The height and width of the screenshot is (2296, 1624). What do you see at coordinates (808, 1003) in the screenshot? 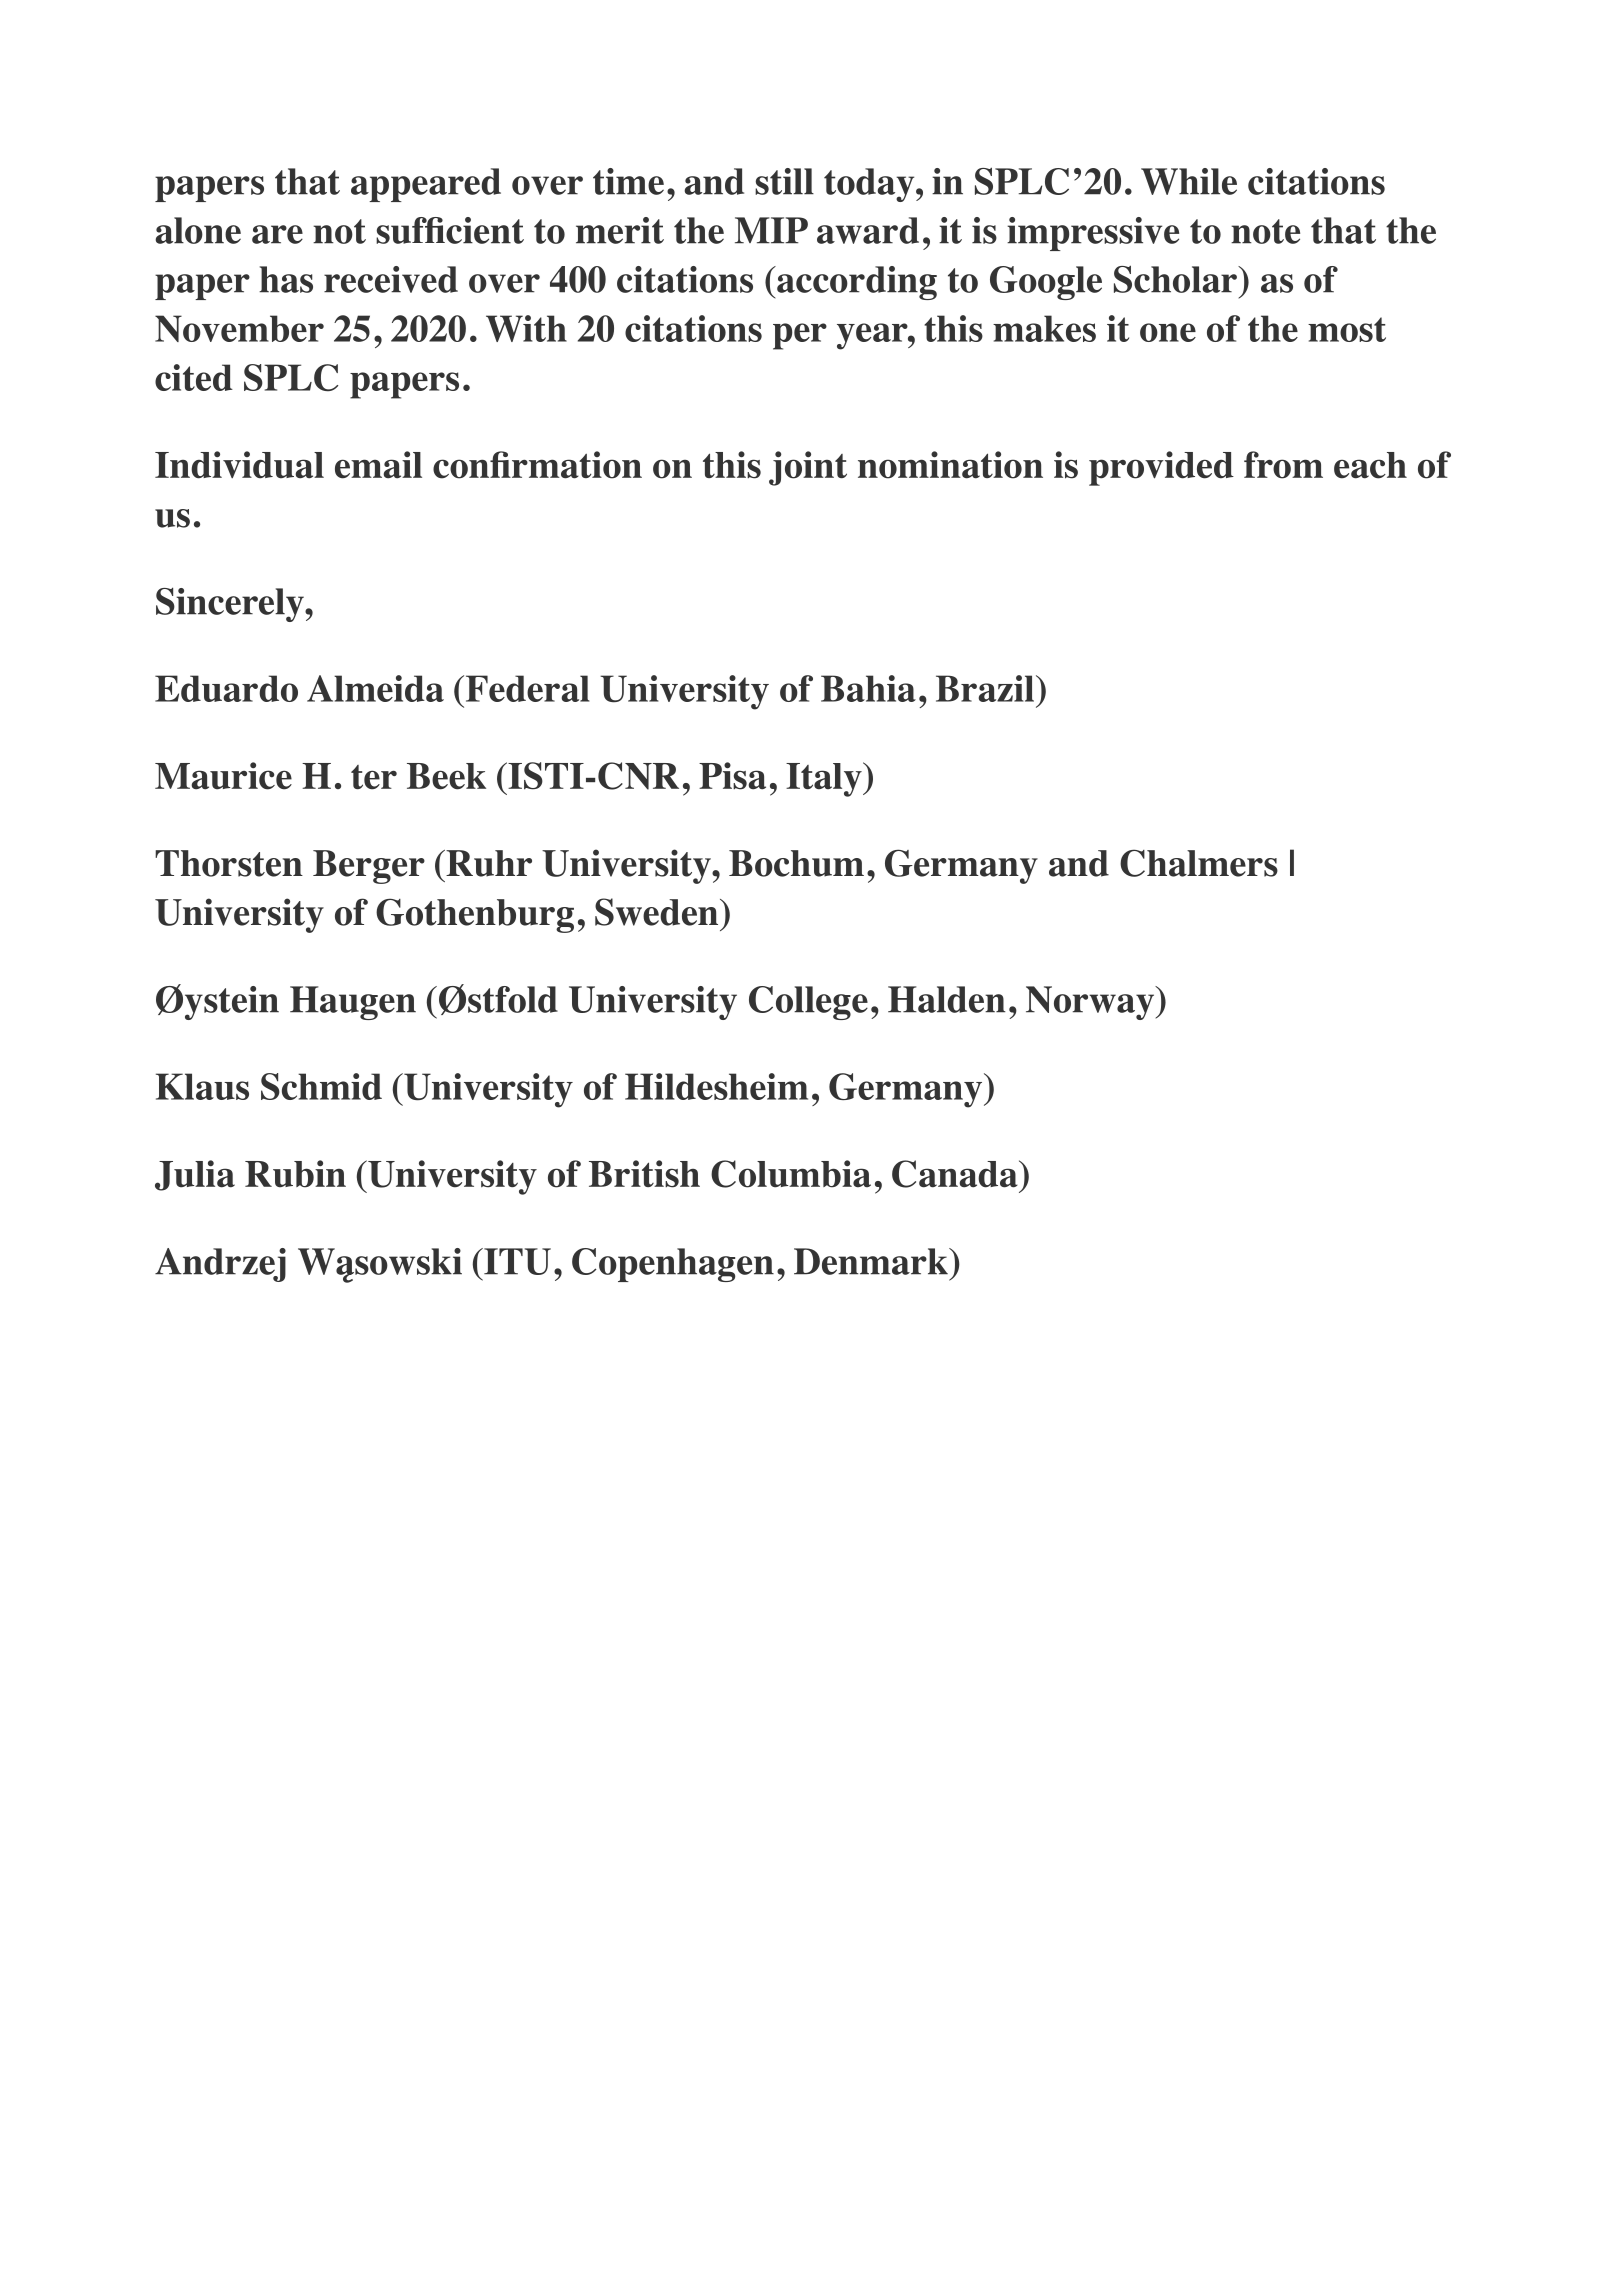
I see `College` at bounding box center [808, 1003].
